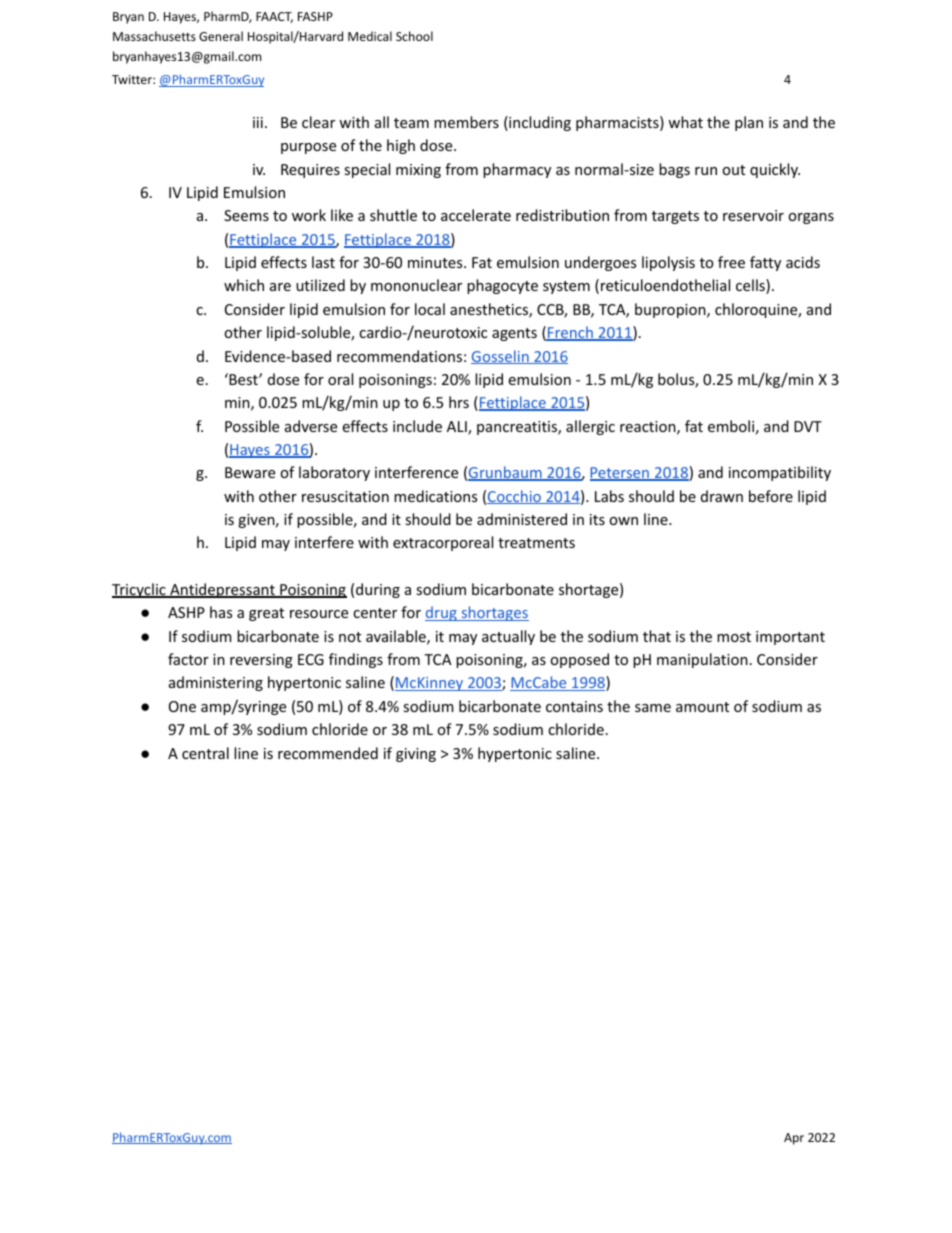 This screenshot has height=1233, width=952. What do you see at coordinates (749, 123) in the screenshot?
I see `plan` at bounding box center [749, 123].
